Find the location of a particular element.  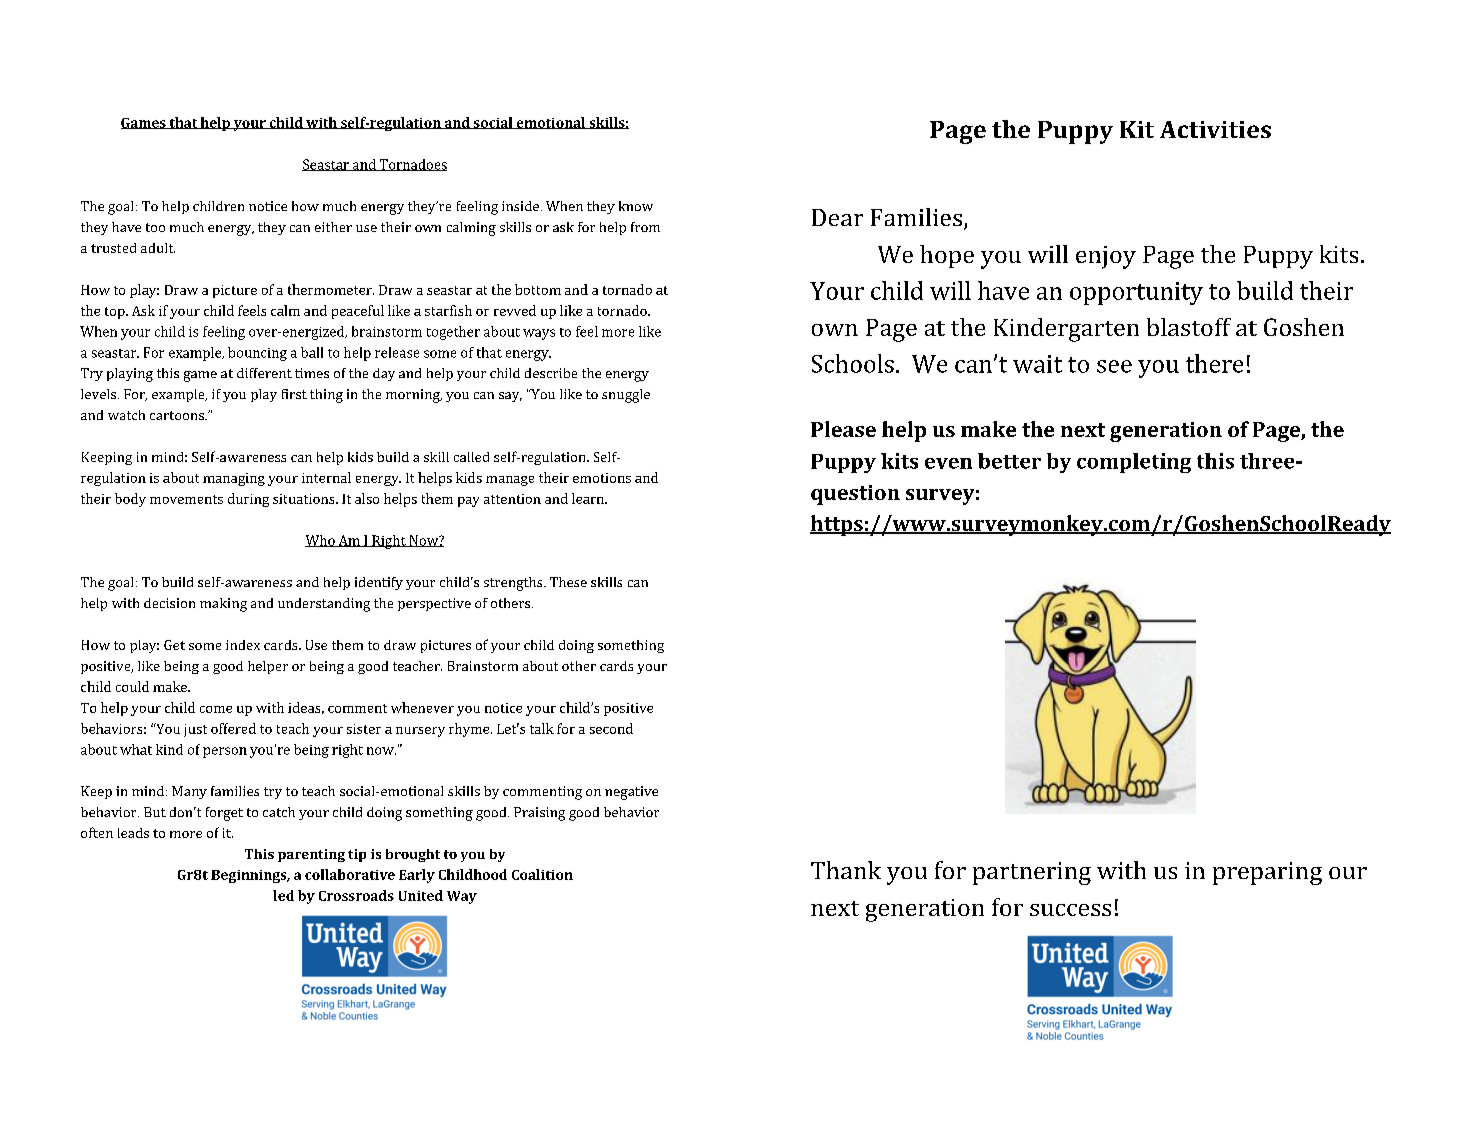

collaborative is located at coordinates (350, 874).
